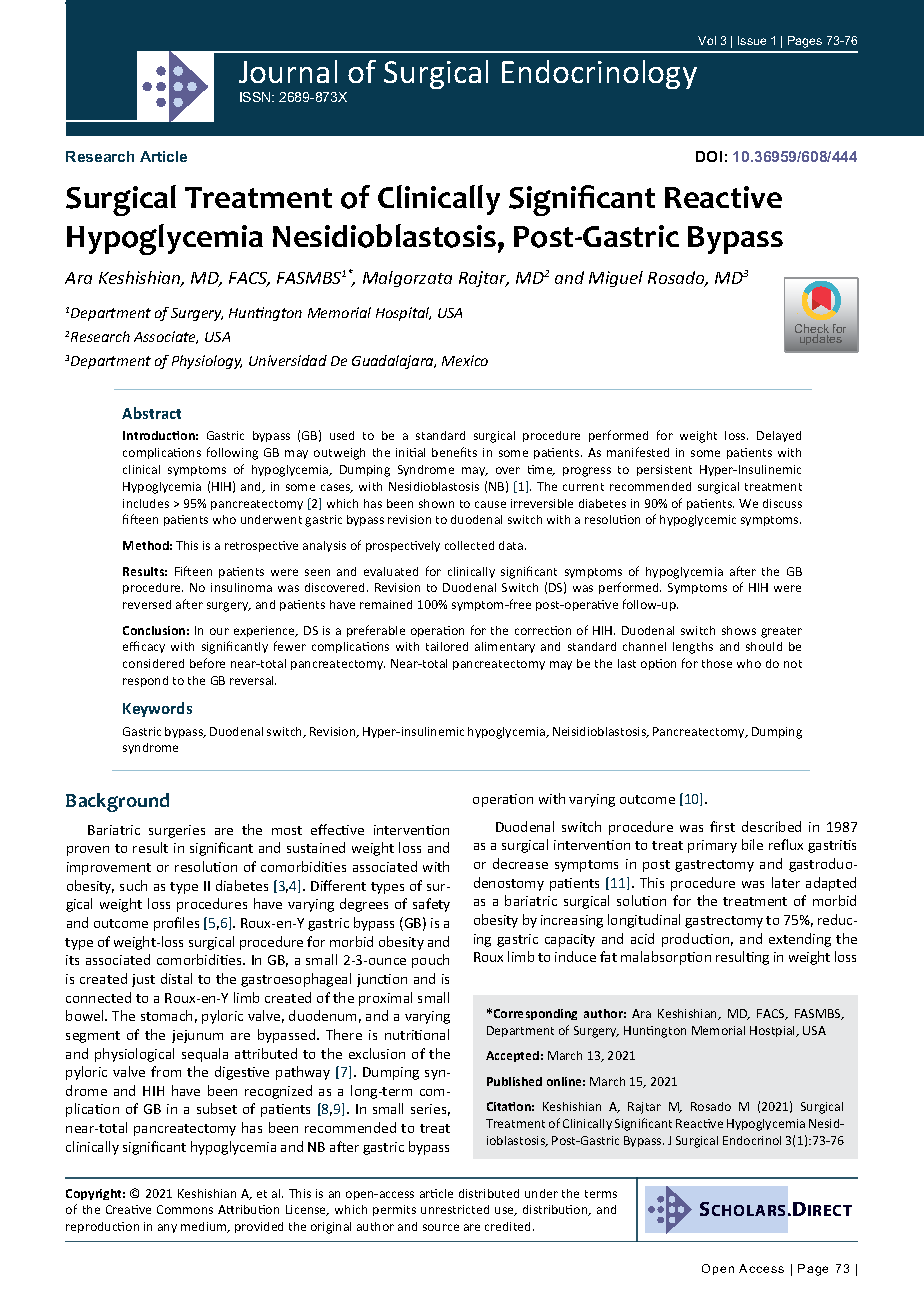 The image size is (924, 1308). Describe the element at coordinates (779, 436) in the screenshot. I see `Delayed` at that location.
